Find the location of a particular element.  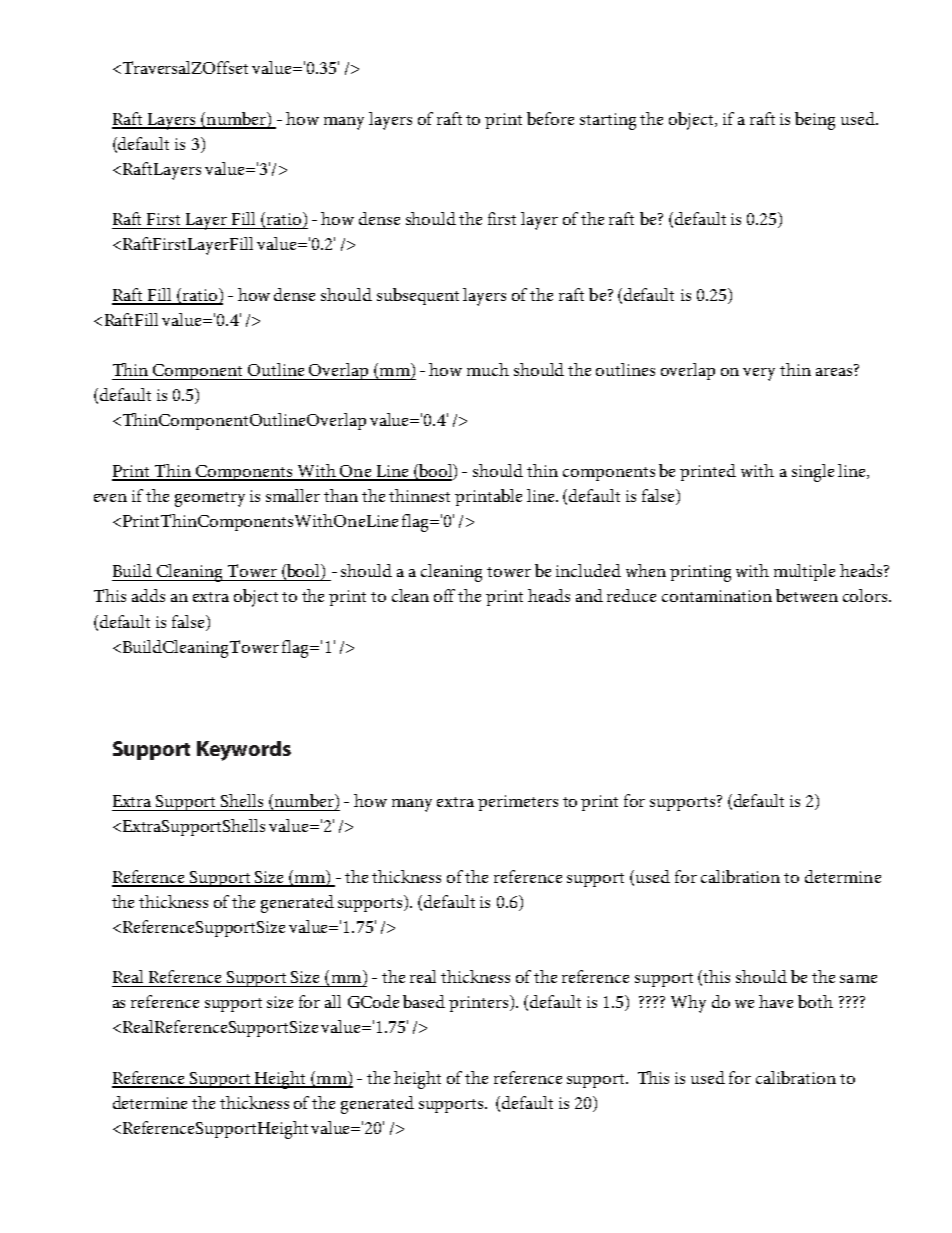

being is located at coordinates (815, 121).
